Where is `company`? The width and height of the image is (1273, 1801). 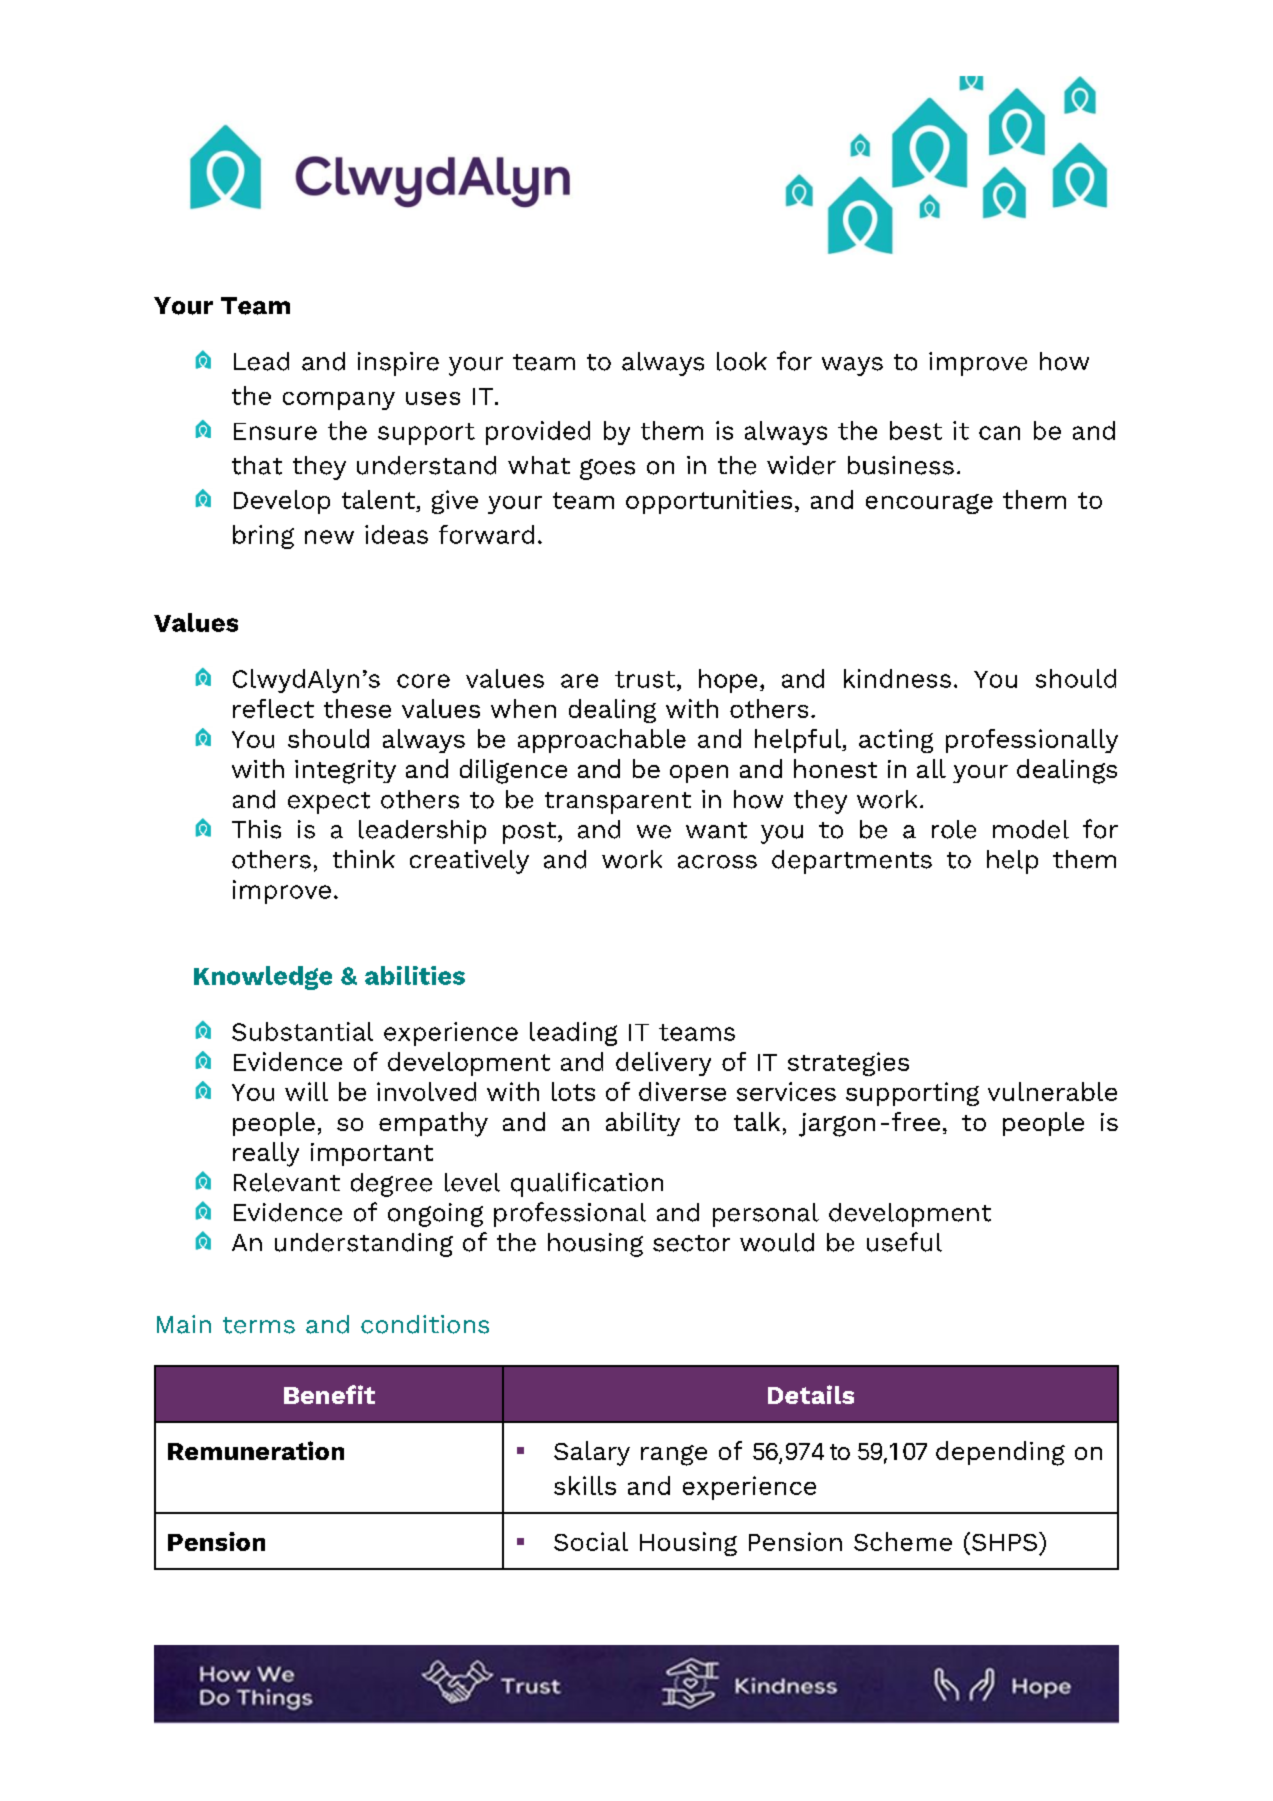
company is located at coordinates (339, 401).
